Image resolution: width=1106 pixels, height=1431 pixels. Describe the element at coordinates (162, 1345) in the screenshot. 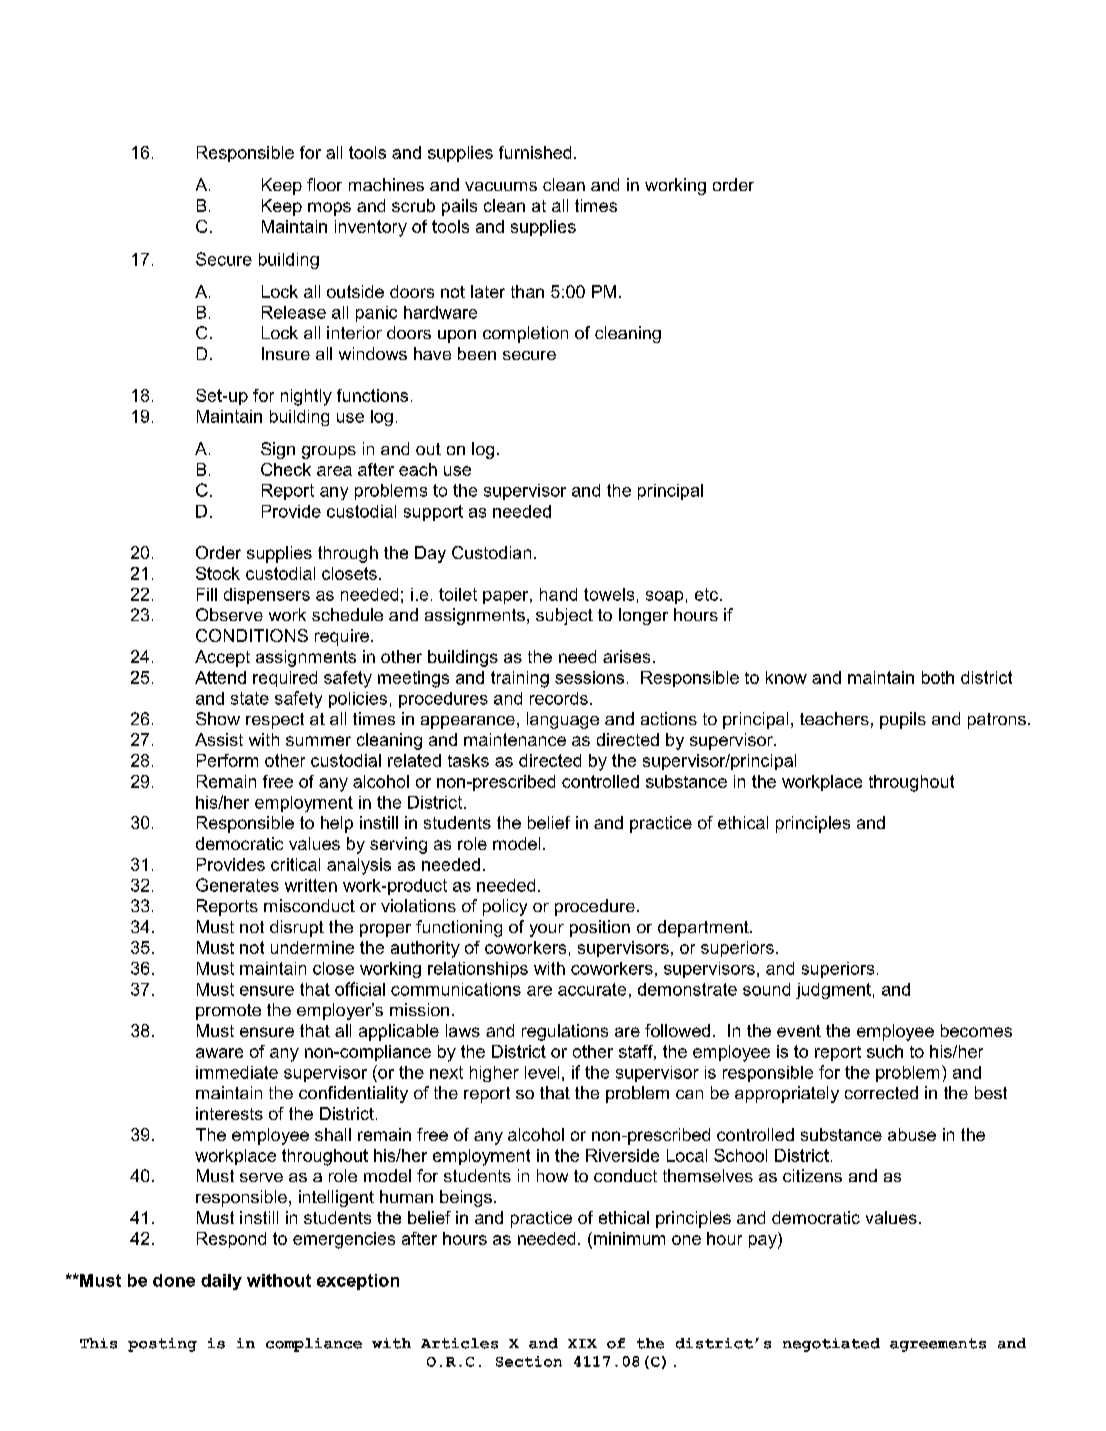

I see `posting` at that location.
